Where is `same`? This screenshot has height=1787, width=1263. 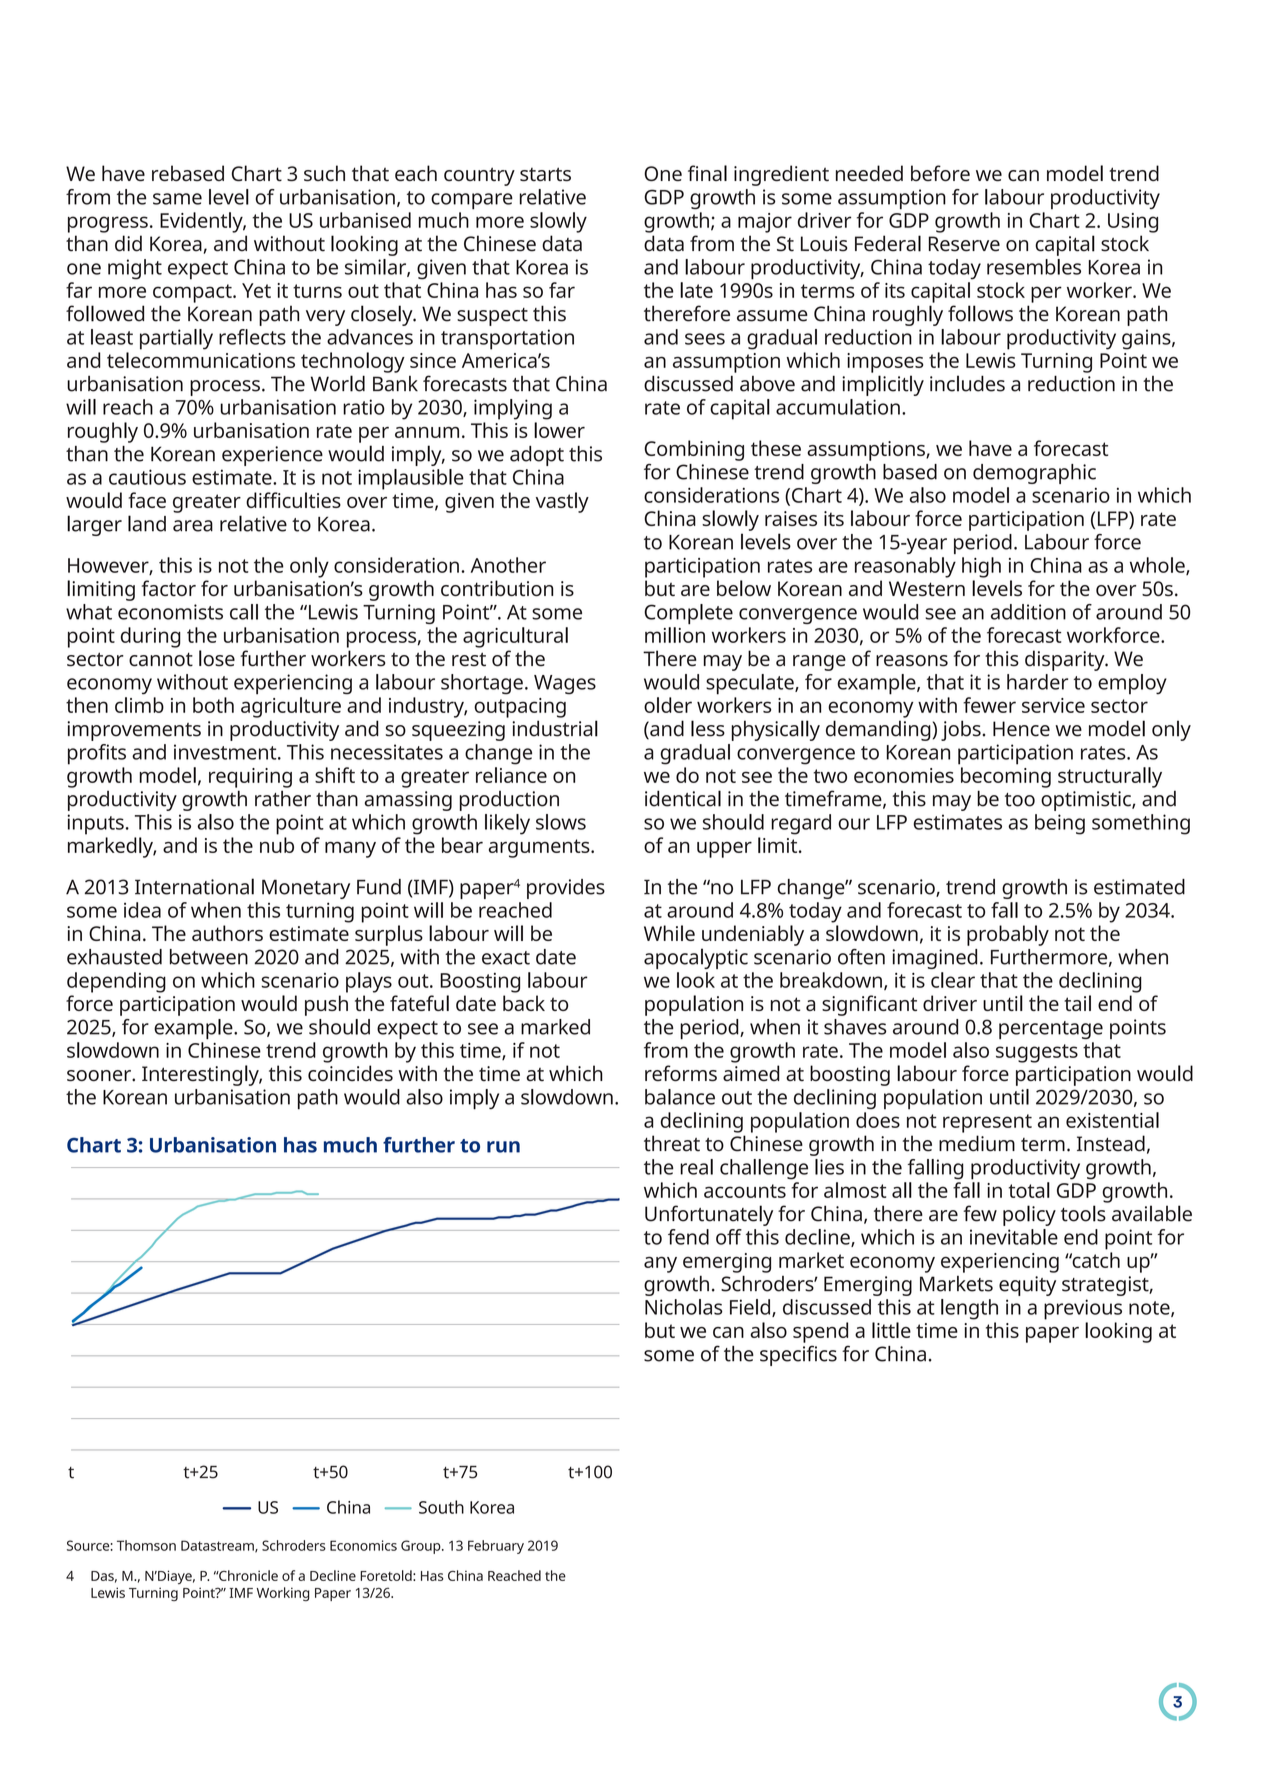 same is located at coordinates (177, 199).
